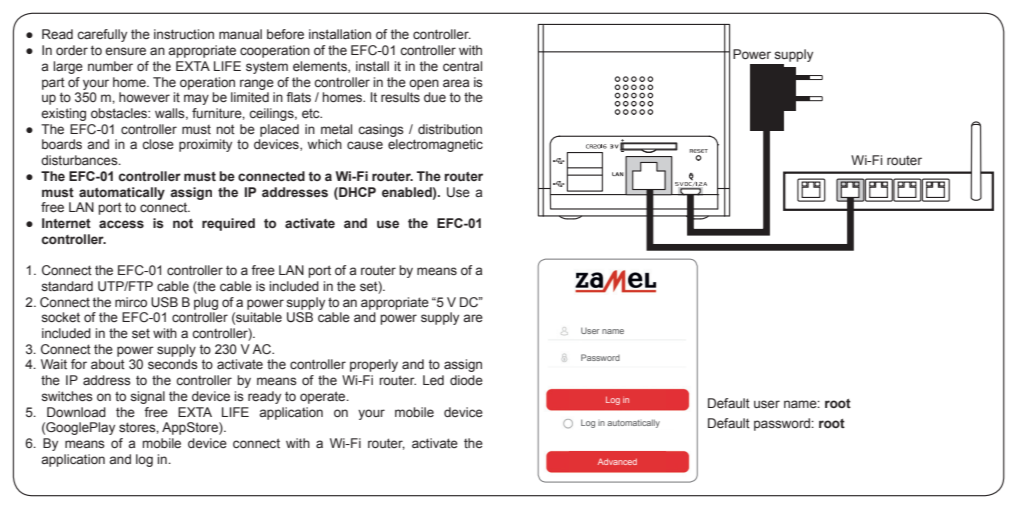  What do you see at coordinates (435, 145) in the screenshot?
I see `electromagnetic` at bounding box center [435, 145].
